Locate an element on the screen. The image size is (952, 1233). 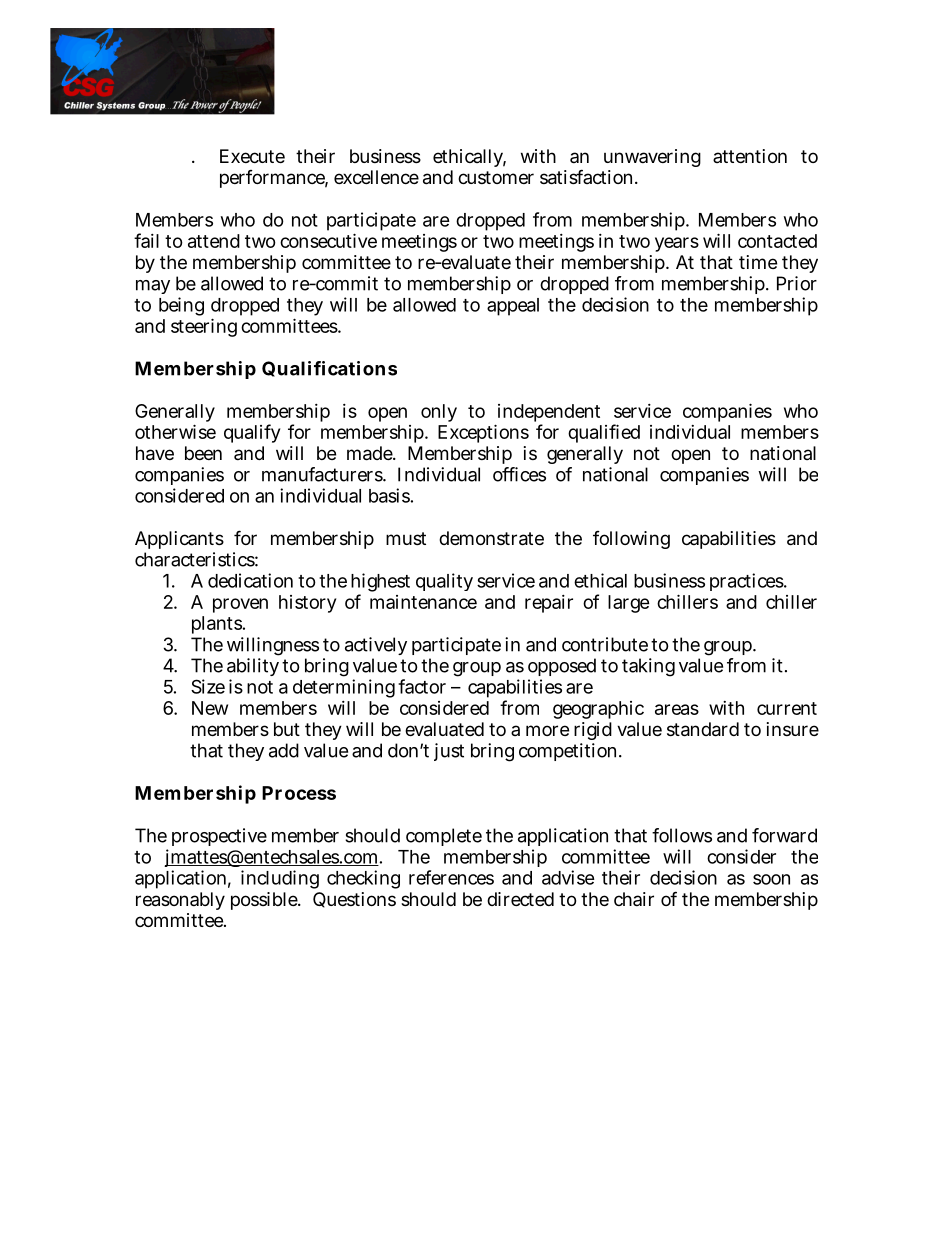
Applicants is located at coordinates (179, 540).
